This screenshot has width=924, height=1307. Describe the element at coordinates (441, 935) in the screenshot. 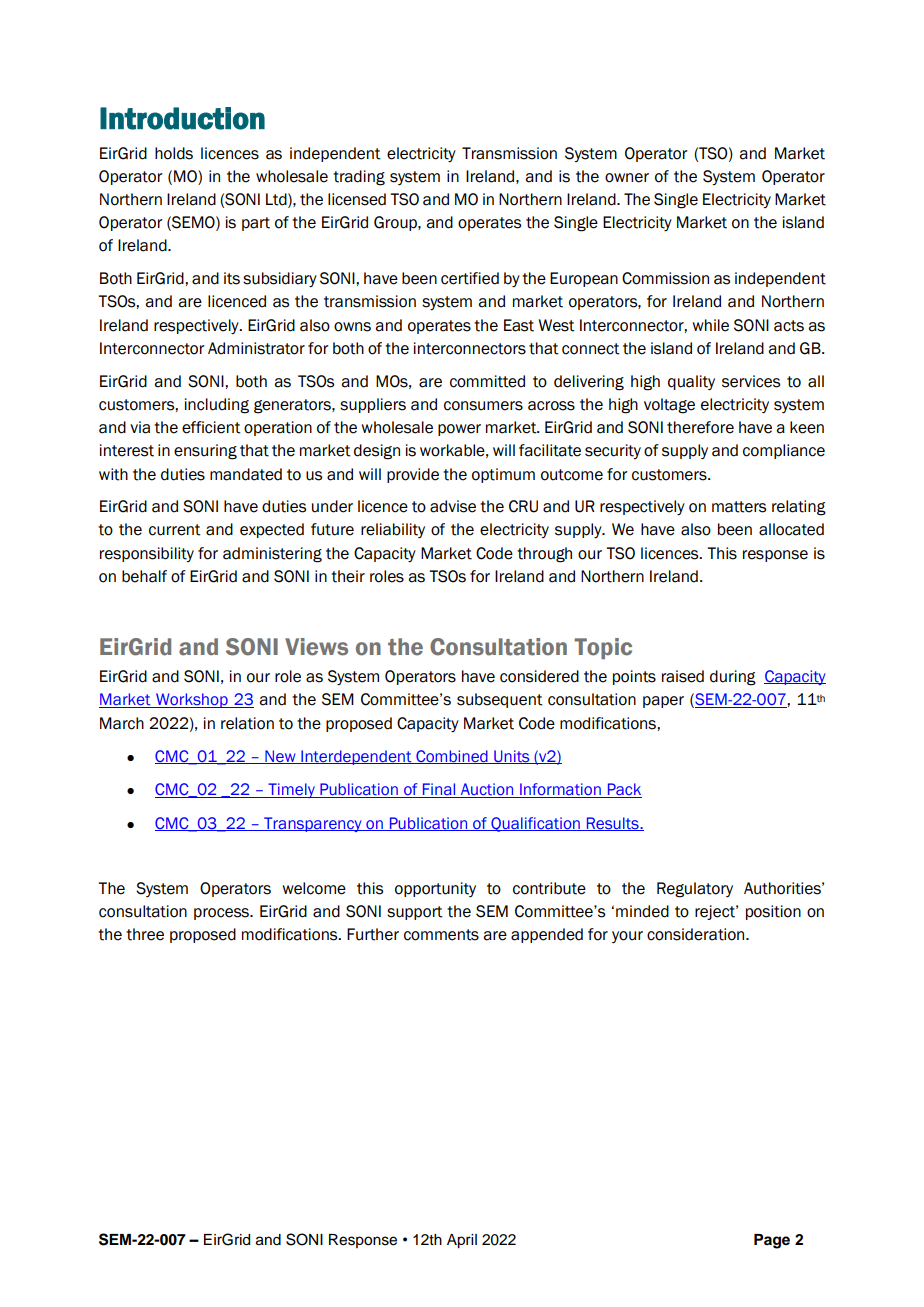

I see `comments` at that location.
